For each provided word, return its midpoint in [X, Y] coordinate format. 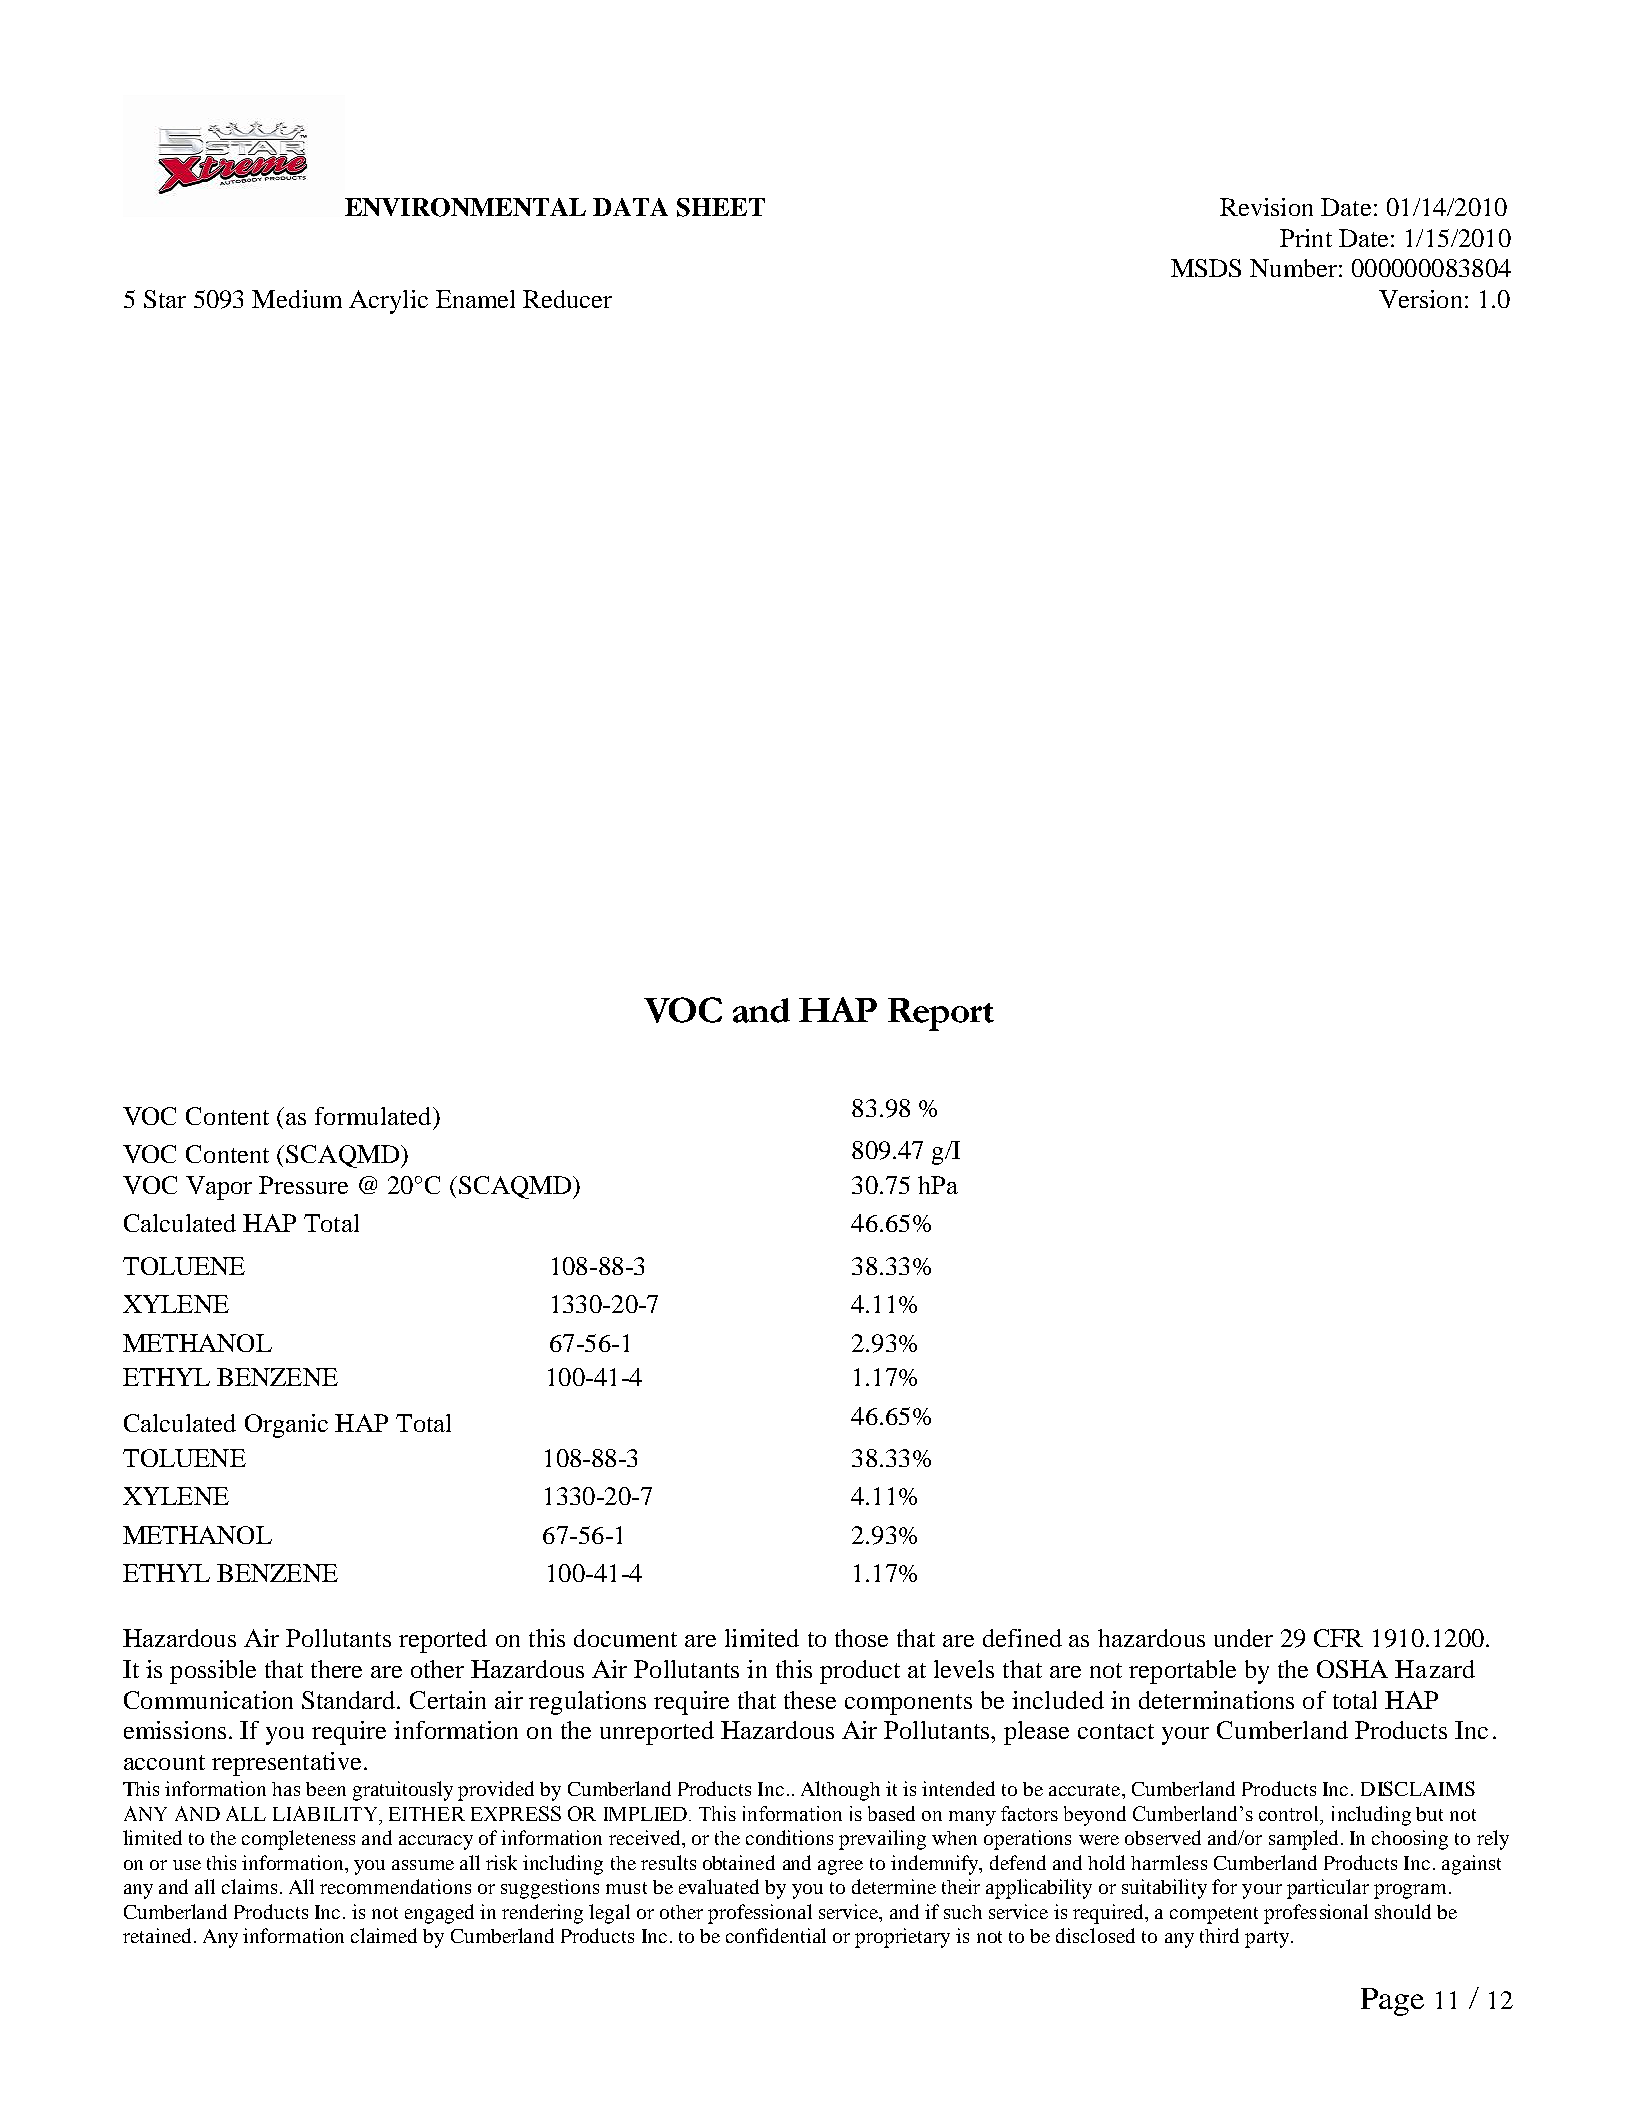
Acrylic [388, 302]
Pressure [303, 1185]
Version [1420, 299]
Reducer [567, 299]
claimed [384, 1935]
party [1267, 1939]
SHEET [721, 207]
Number [1293, 268]
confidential [776, 1935]
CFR [1338, 1638]
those [861, 1638]
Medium [297, 299]
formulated [374, 1116]
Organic [286, 1426]
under [1243, 1638]
